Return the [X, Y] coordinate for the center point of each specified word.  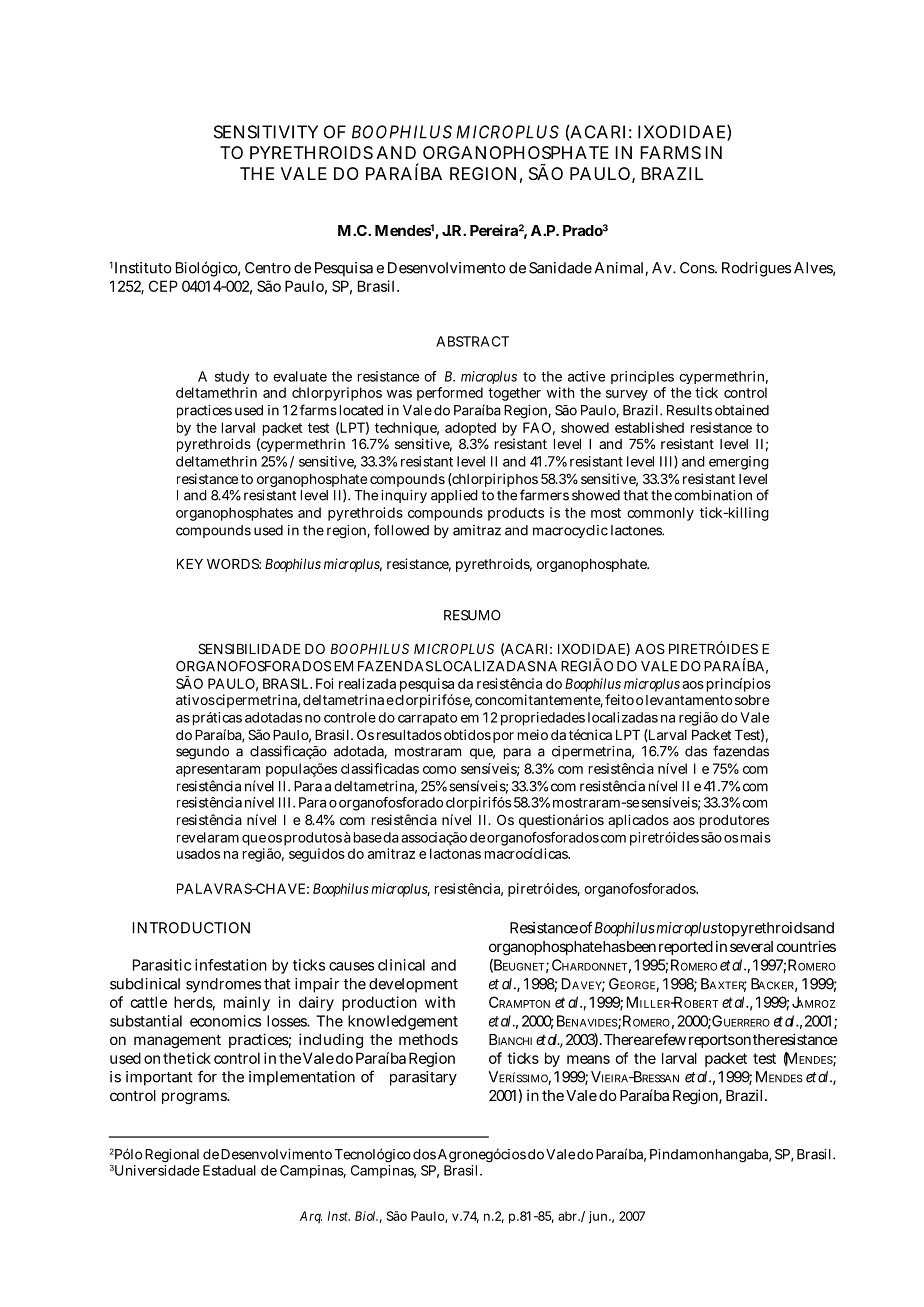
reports [712, 1041]
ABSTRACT [472, 341]
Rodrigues [756, 269]
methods [428, 1039]
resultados [409, 735]
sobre [752, 700]
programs [195, 1098]
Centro [268, 268]
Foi [324, 683]
